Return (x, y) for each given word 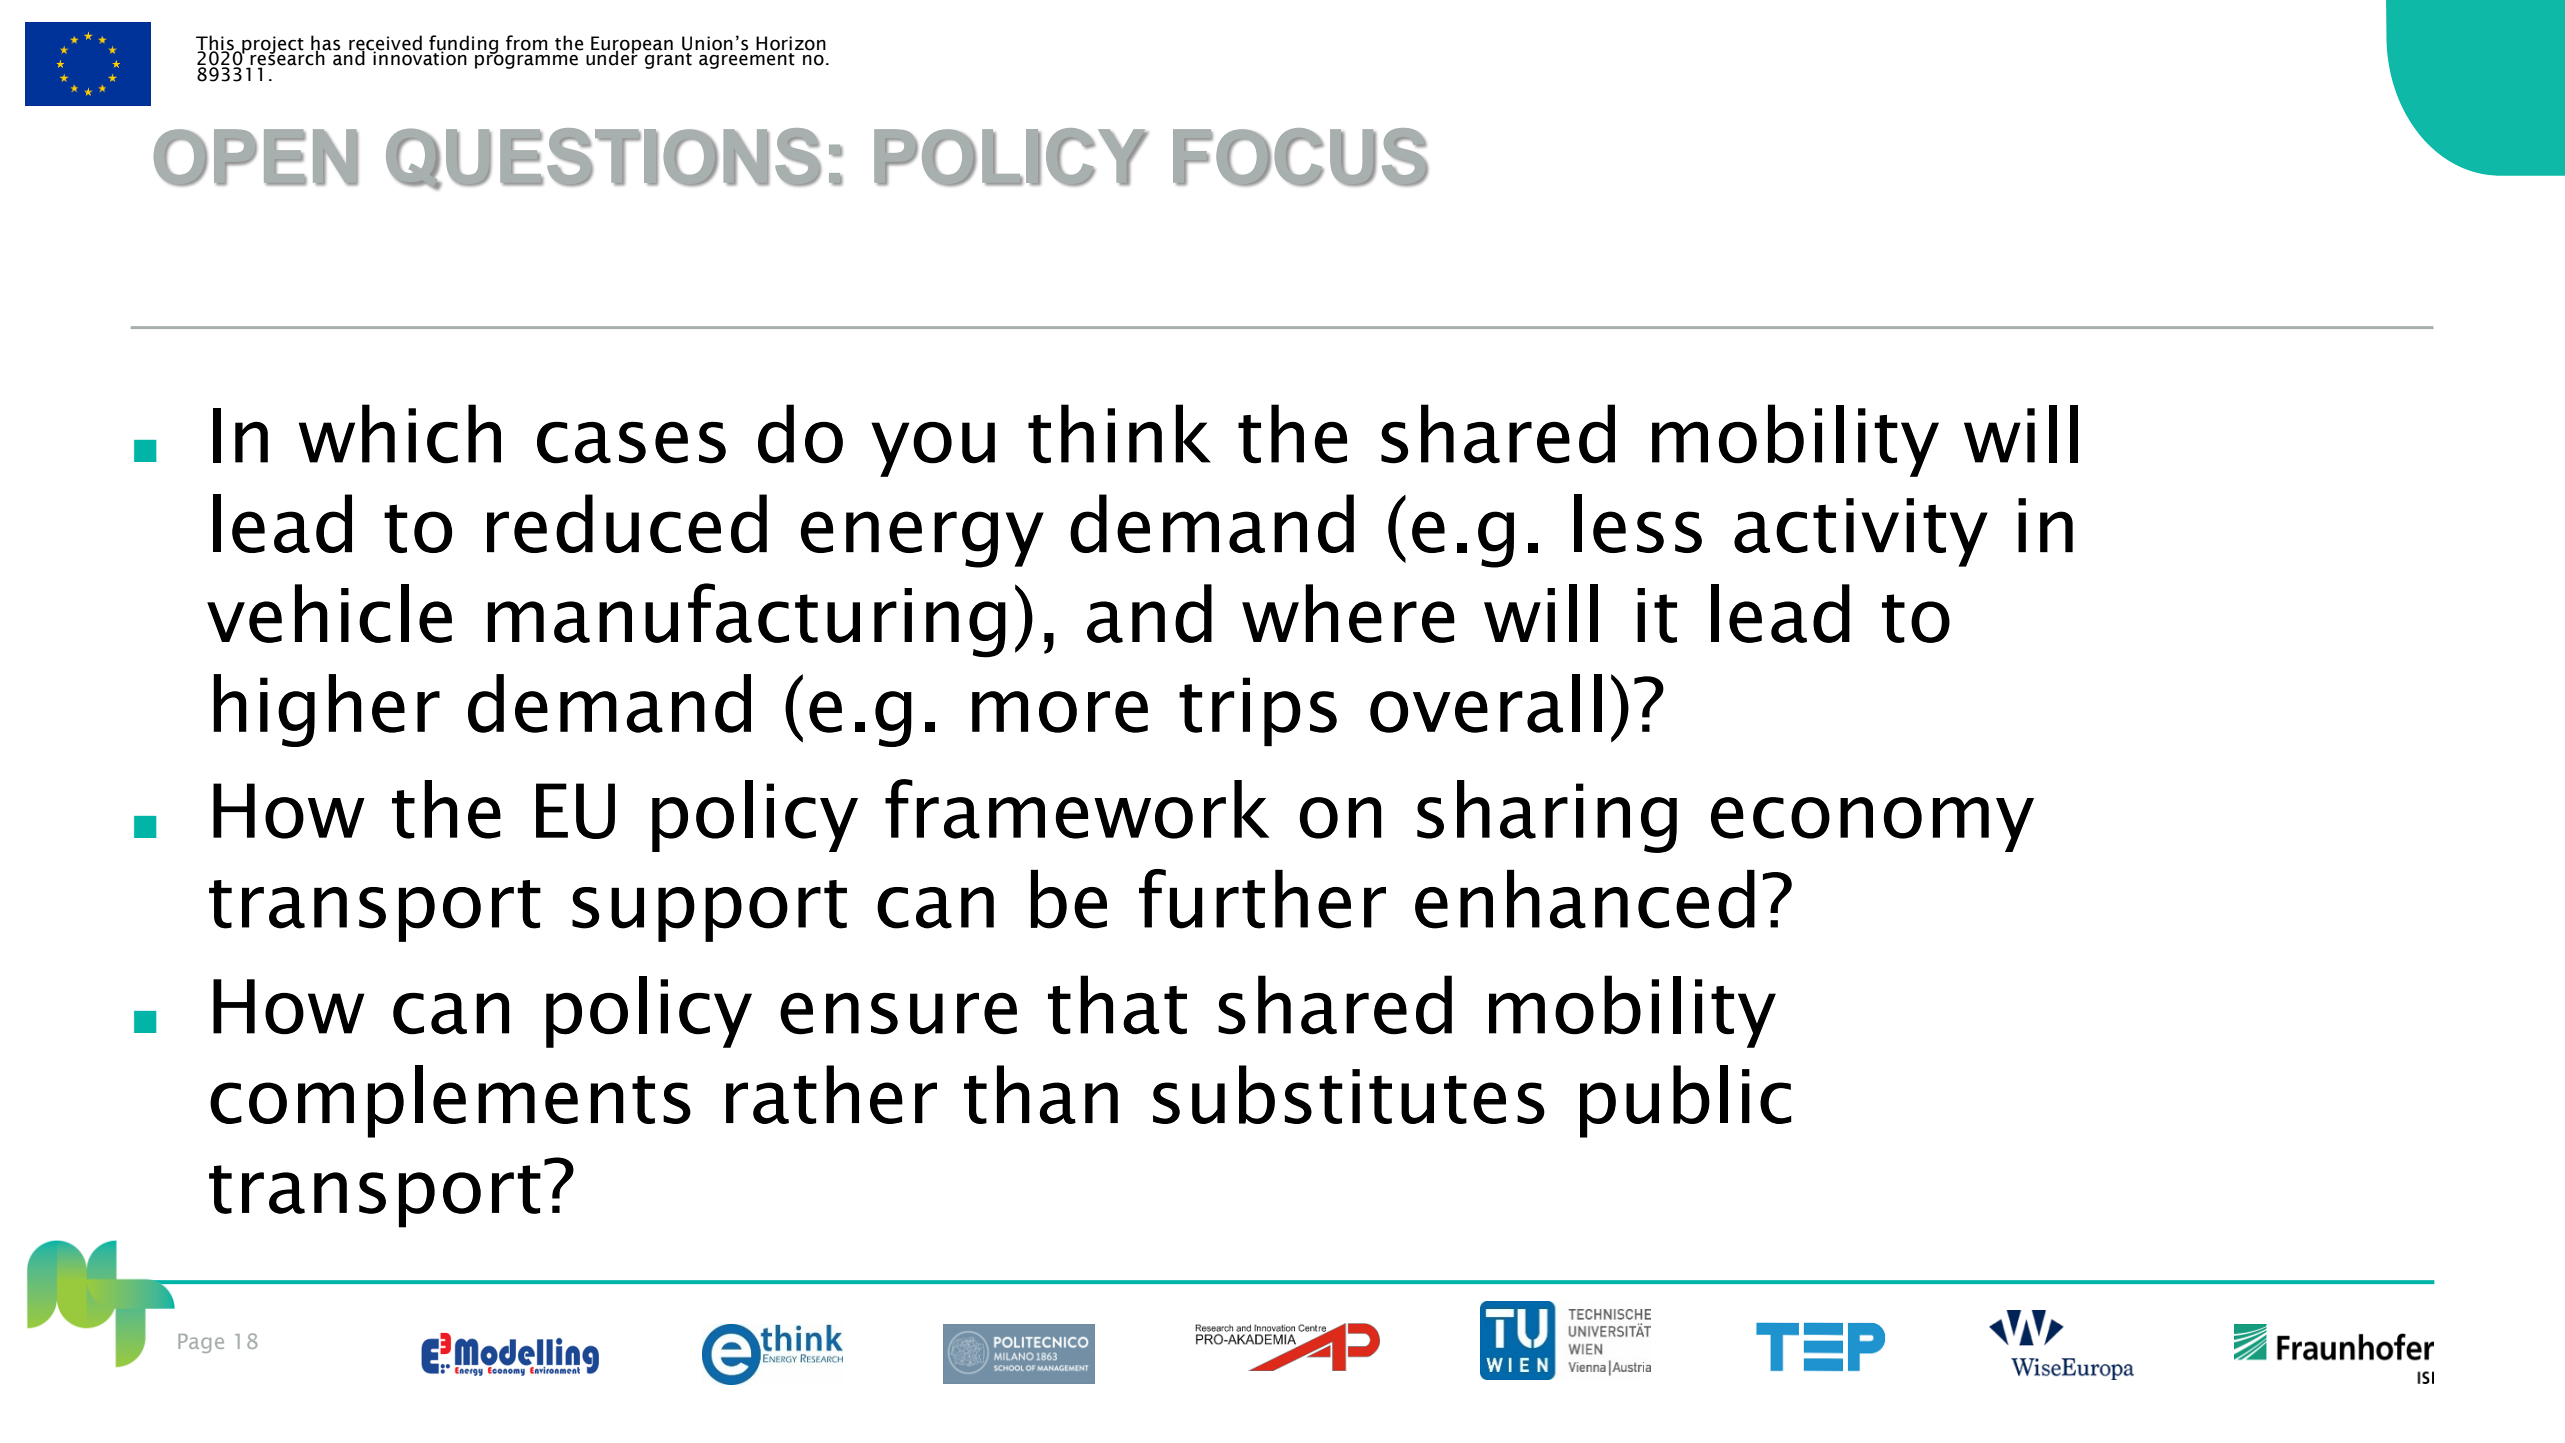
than (1041, 1094)
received (385, 43)
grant (668, 61)
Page (201, 1343)
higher (326, 710)
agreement (747, 61)
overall (1486, 703)
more (1060, 712)
